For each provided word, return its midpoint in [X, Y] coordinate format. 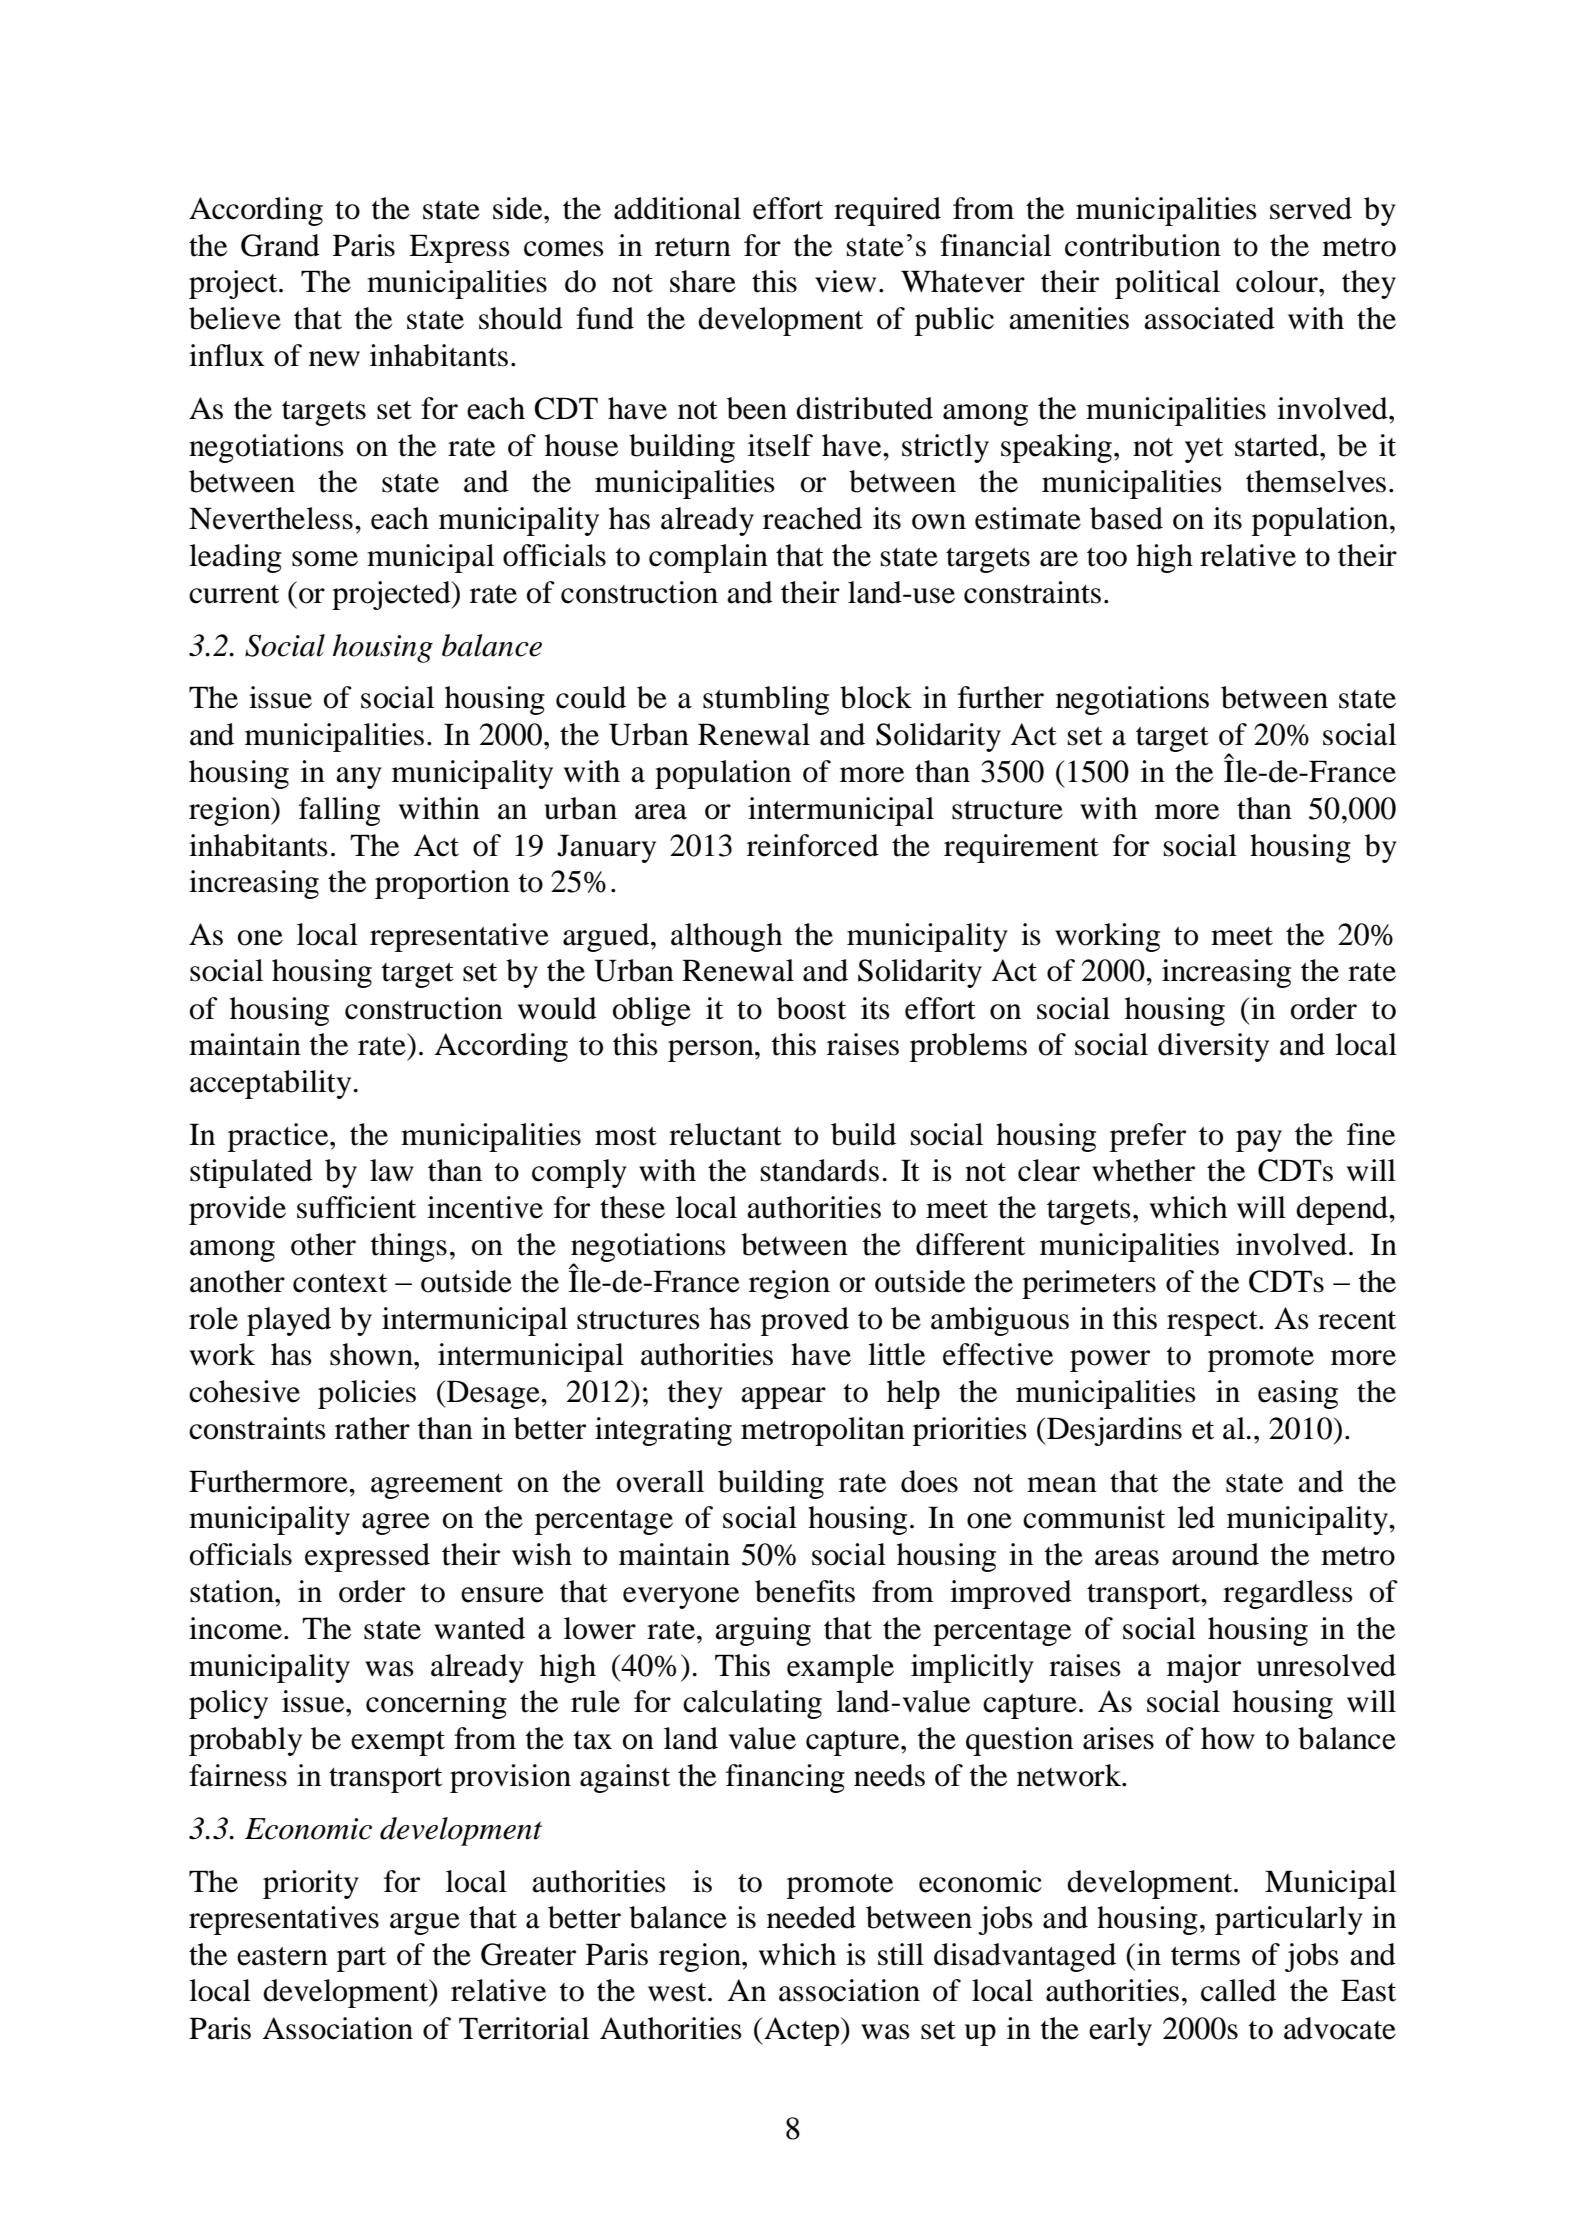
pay [1259, 1141]
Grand [280, 245]
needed [811, 1917]
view [845, 281]
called [1238, 1990]
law [392, 1170]
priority [311, 1884]
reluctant [725, 1134]
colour [1278, 281]
